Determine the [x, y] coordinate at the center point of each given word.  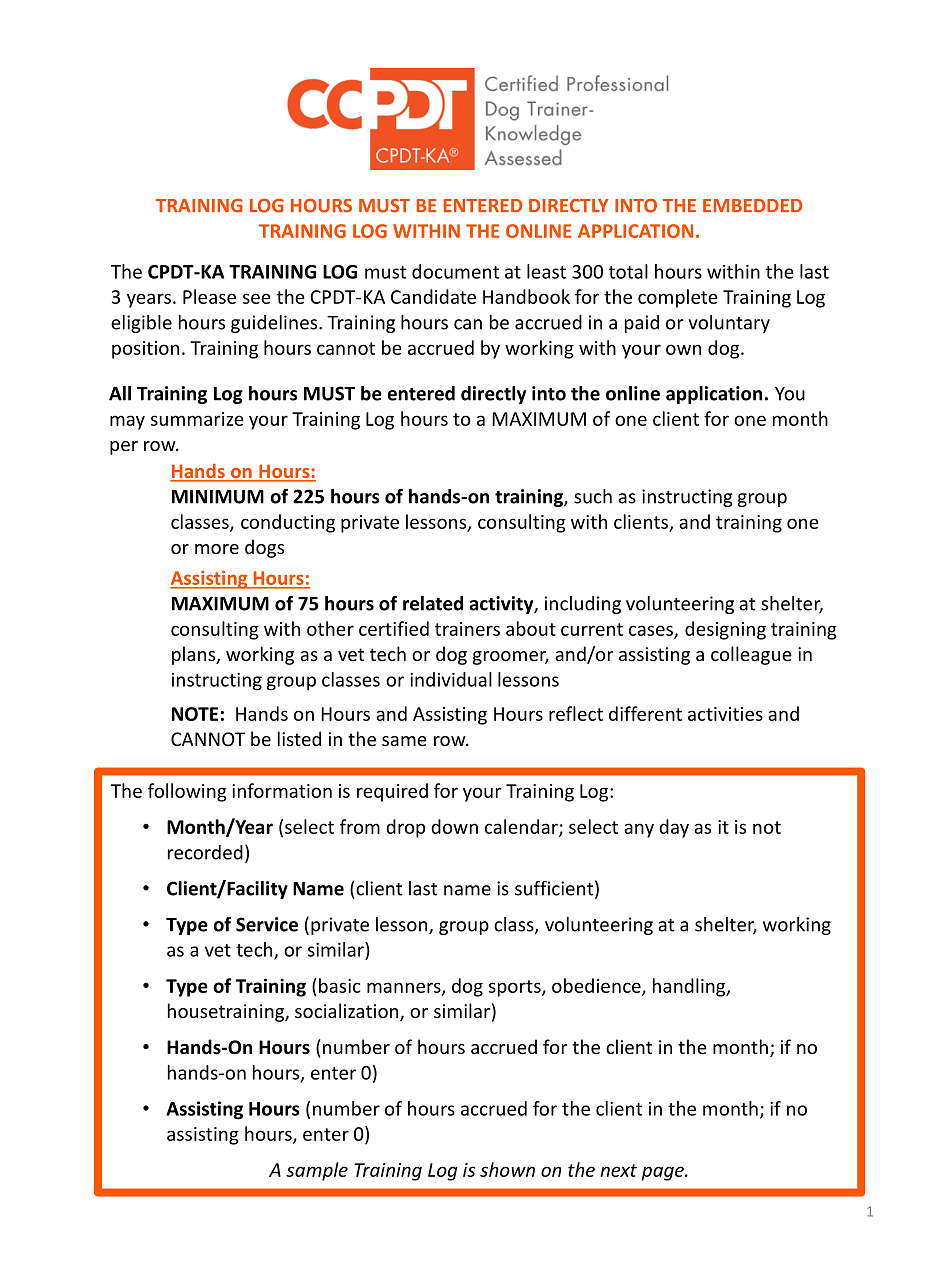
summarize [197, 419]
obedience [597, 986]
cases [652, 631]
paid [642, 324]
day [674, 828]
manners [405, 988]
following [187, 792]
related [433, 603]
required [392, 792]
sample [317, 1171]
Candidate [433, 296]
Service [267, 924]
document [455, 271]
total [628, 271]
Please [209, 296]
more [217, 549]
